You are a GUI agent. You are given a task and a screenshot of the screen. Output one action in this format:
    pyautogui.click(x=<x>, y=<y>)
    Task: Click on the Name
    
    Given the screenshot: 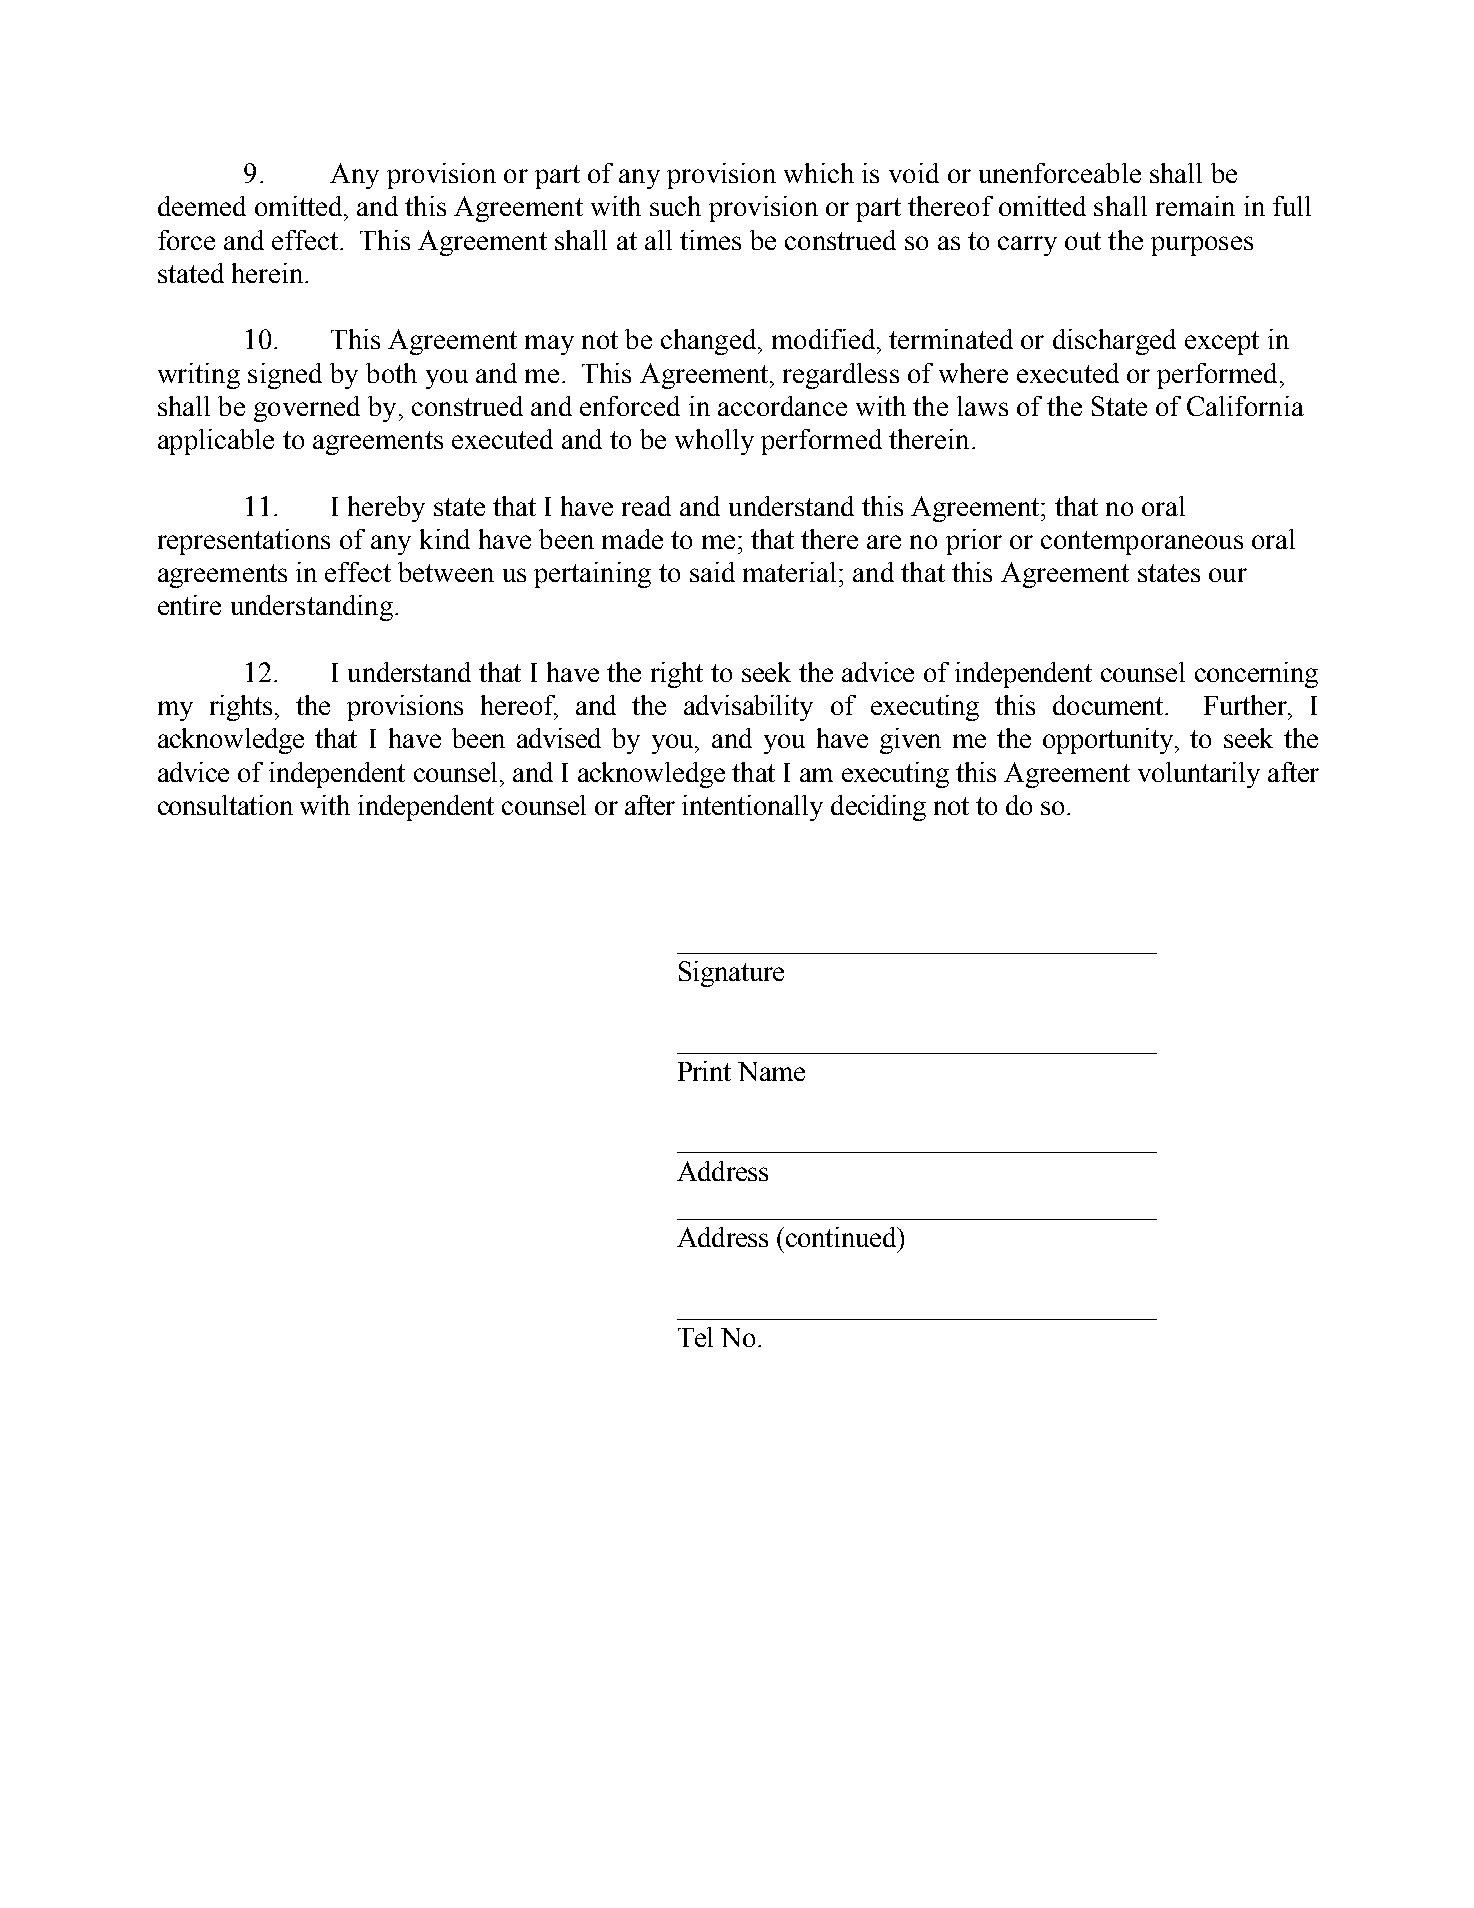 What is the action you would take?
    pyautogui.click(x=771, y=1071)
